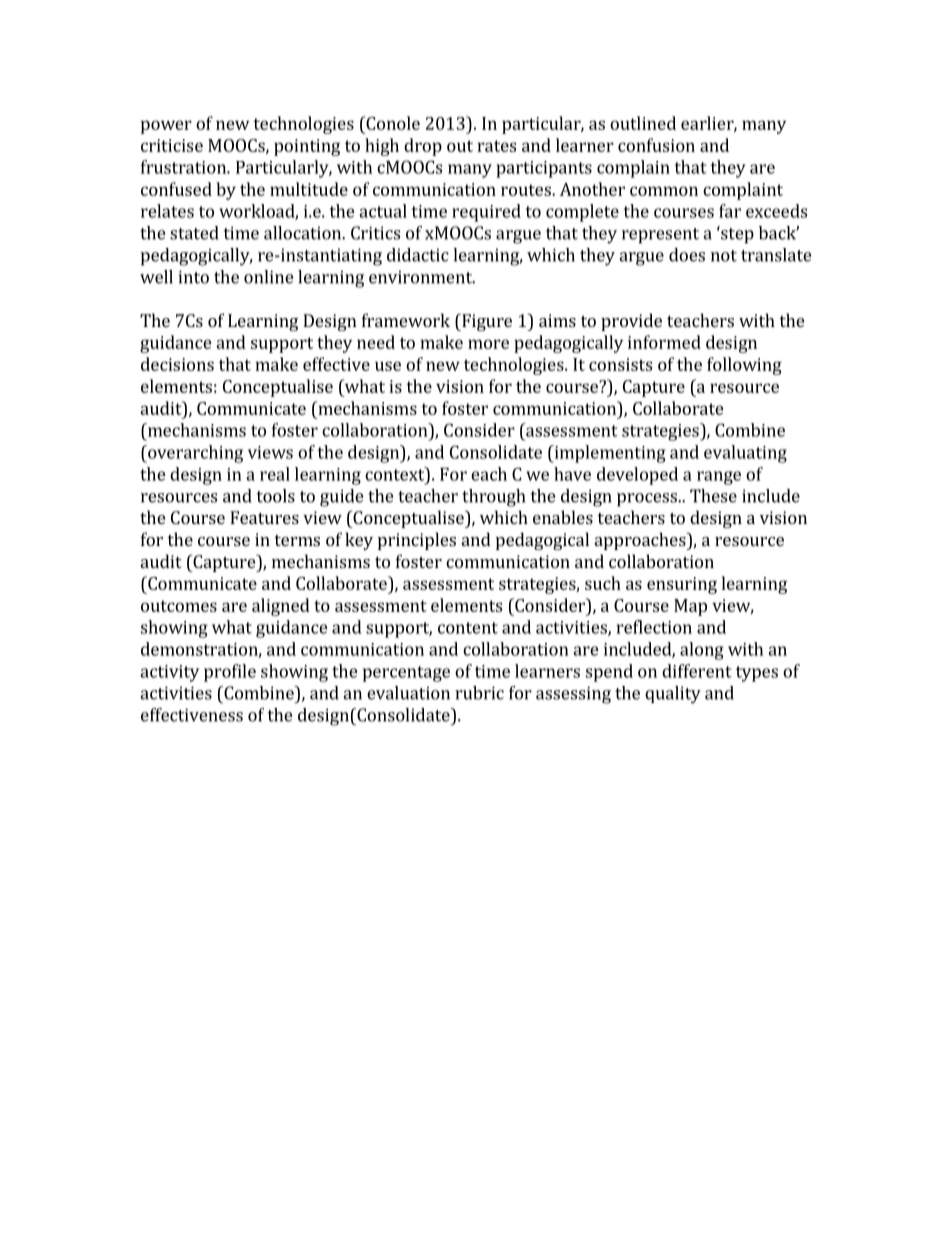  Describe the element at coordinates (276, 496) in the screenshot. I see `tools` at that location.
